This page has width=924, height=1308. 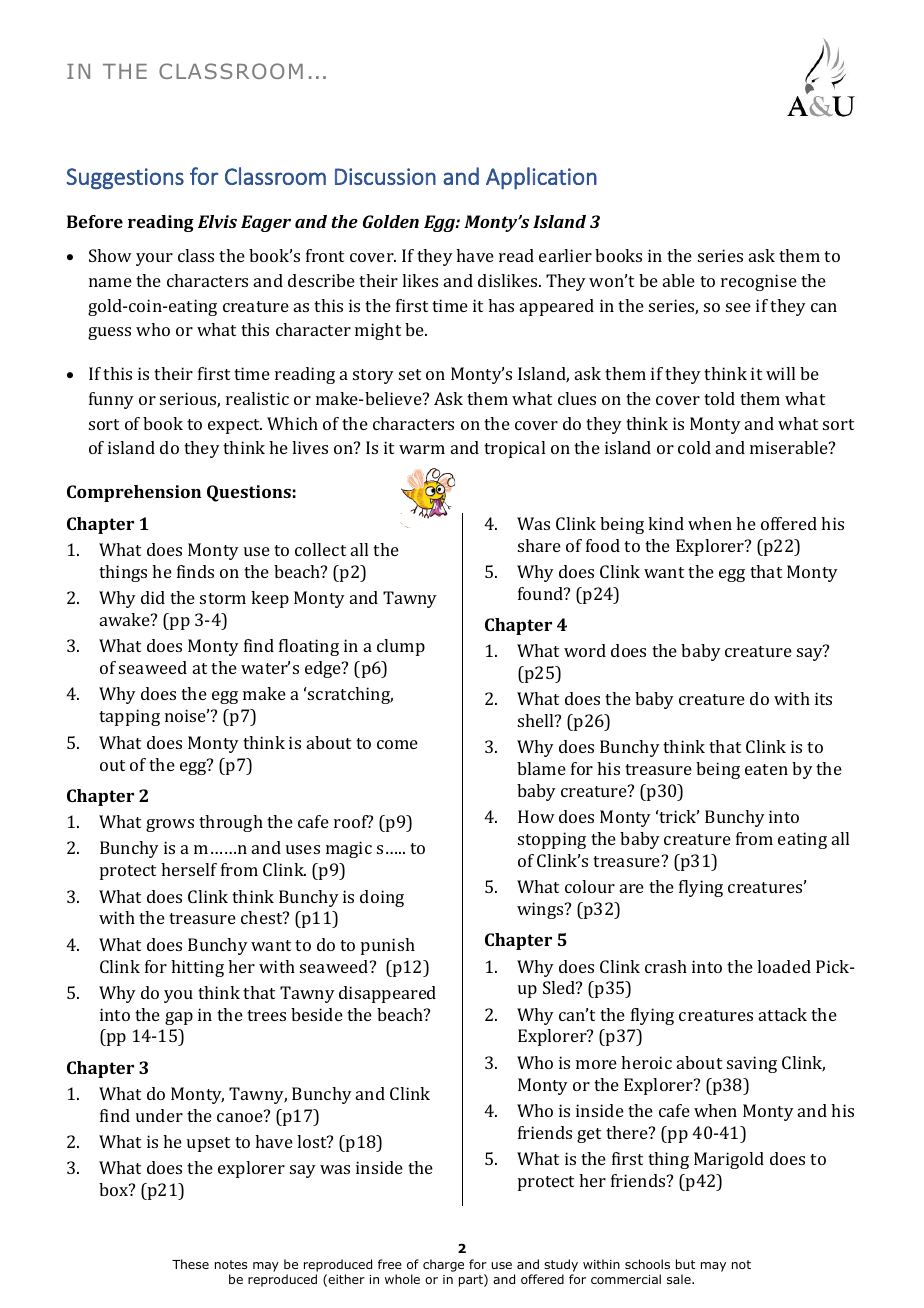 What do you see at coordinates (197, 968) in the page?
I see `hitting` at bounding box center [197, 968].
